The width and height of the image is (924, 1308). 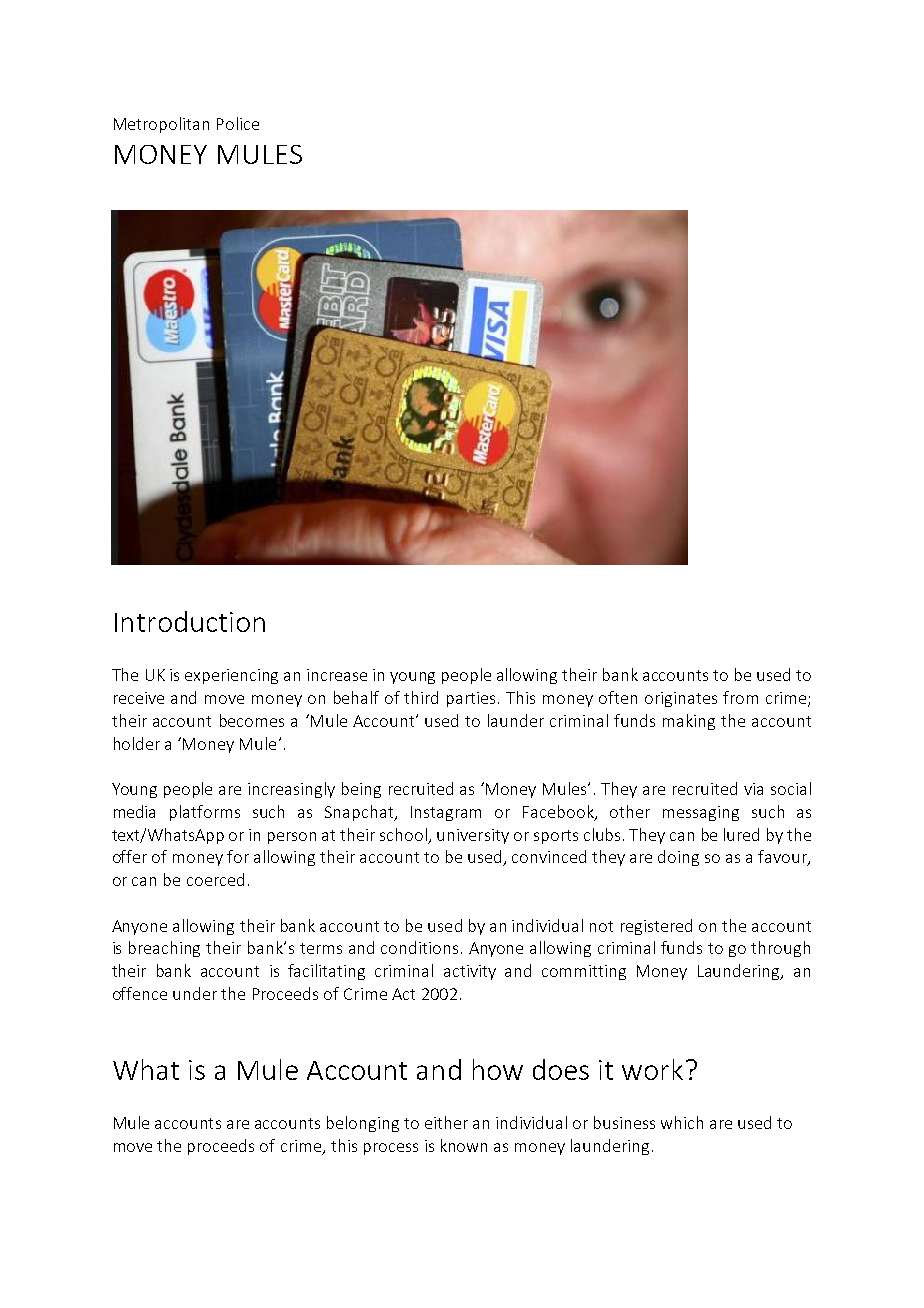 I want to click on either, so click(x=446, y=1122).
